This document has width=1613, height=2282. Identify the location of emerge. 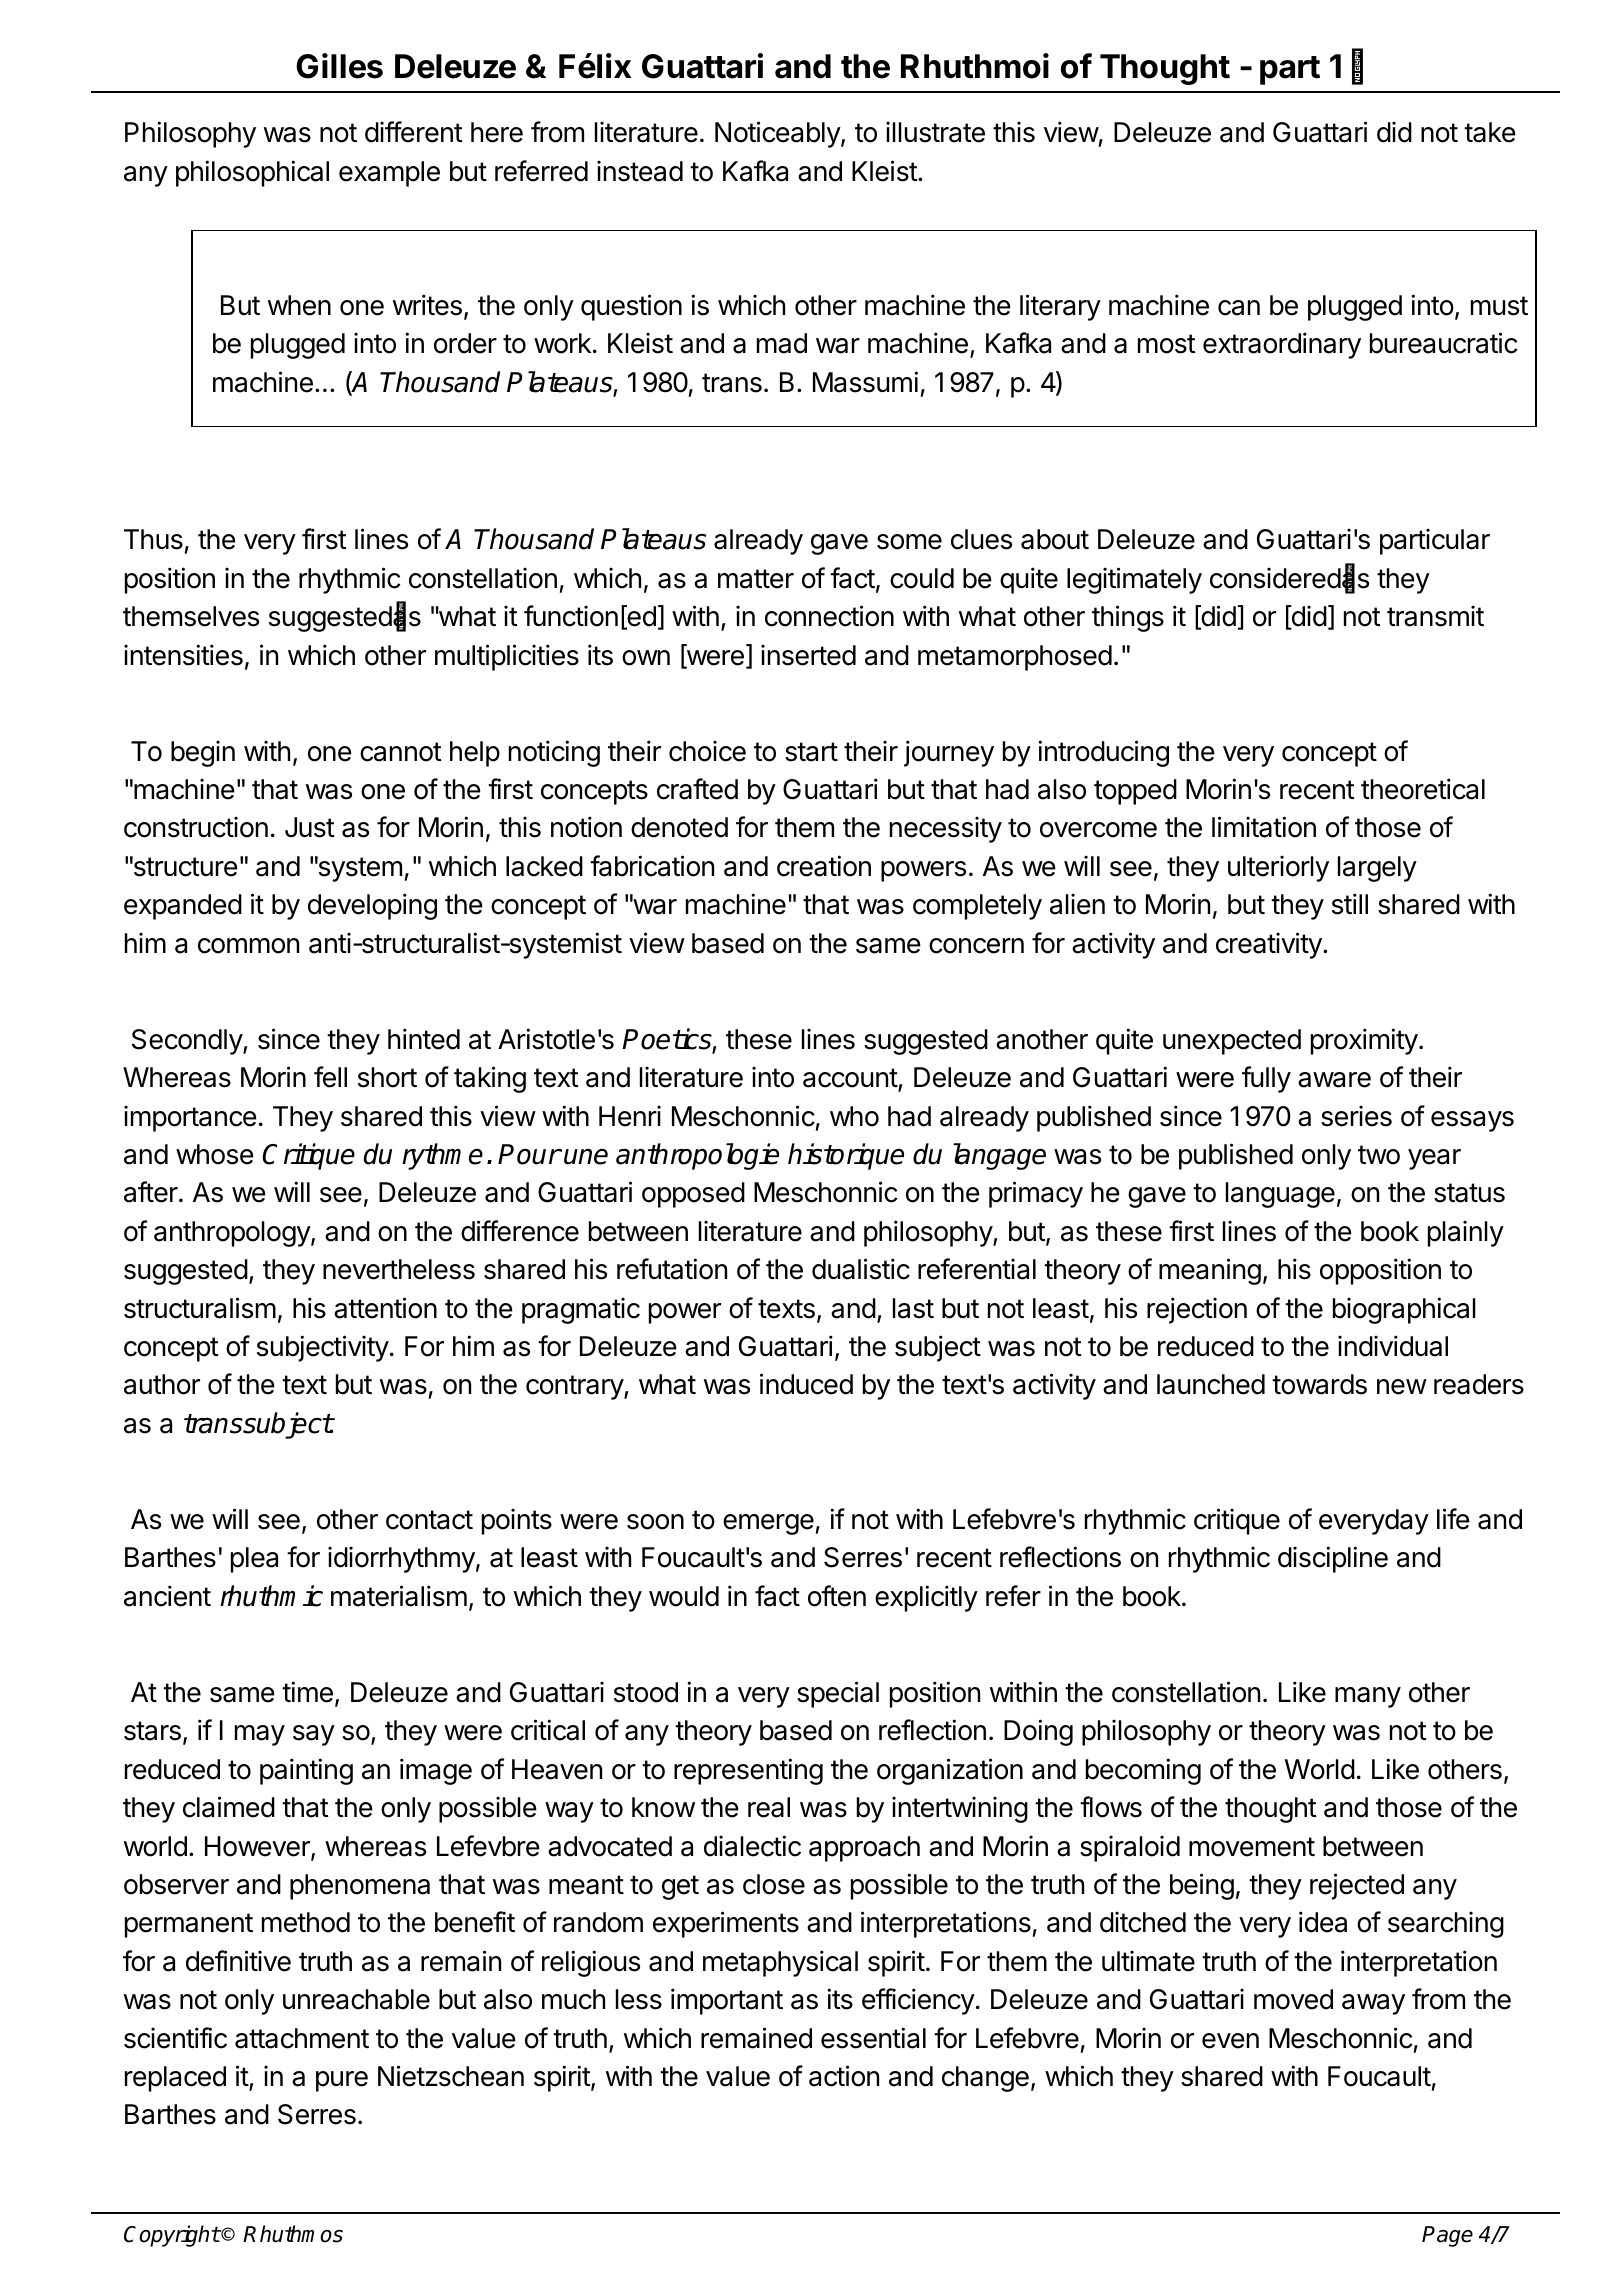
(769, 1524).
